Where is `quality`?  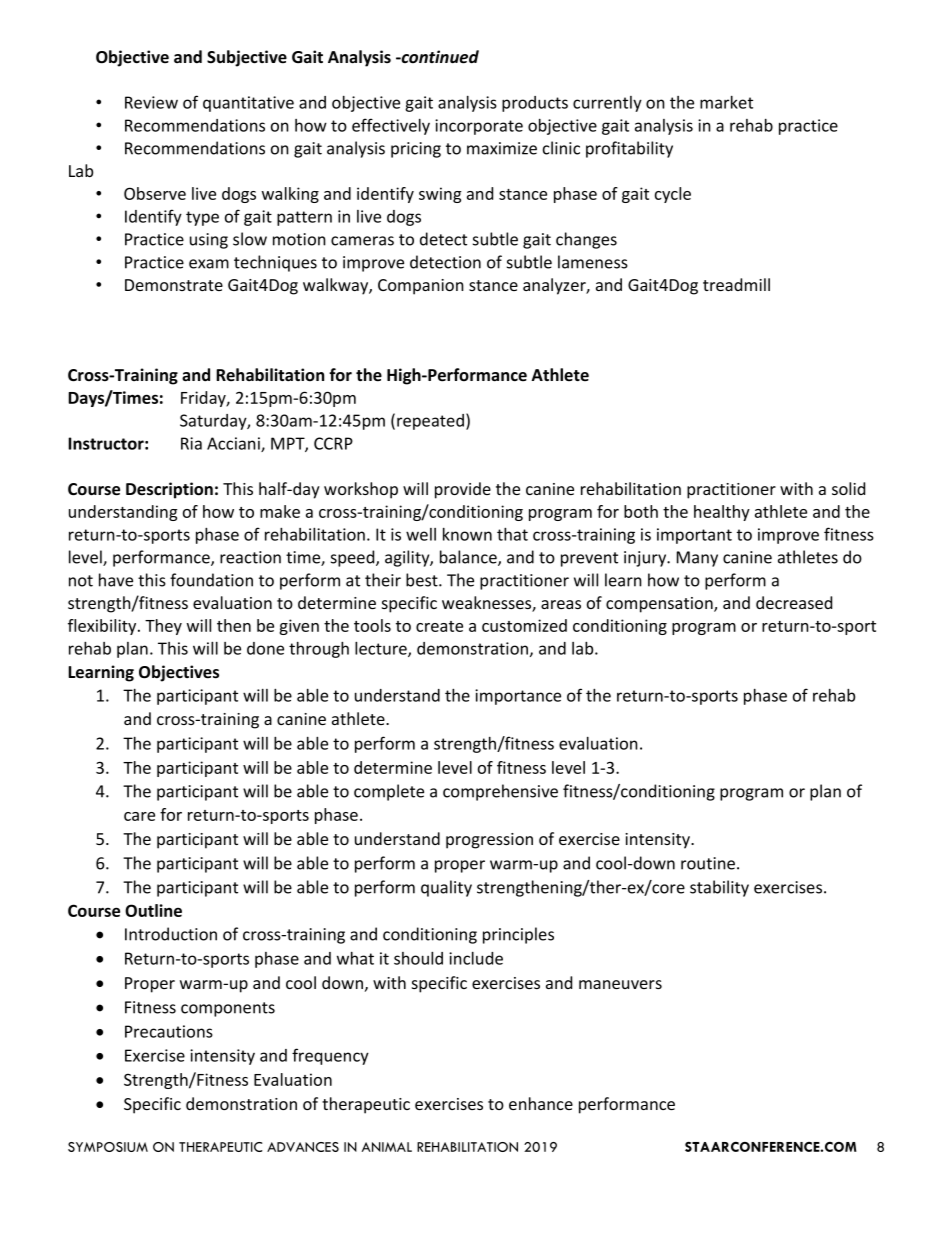 quality is located at coordinates (446, 888).
